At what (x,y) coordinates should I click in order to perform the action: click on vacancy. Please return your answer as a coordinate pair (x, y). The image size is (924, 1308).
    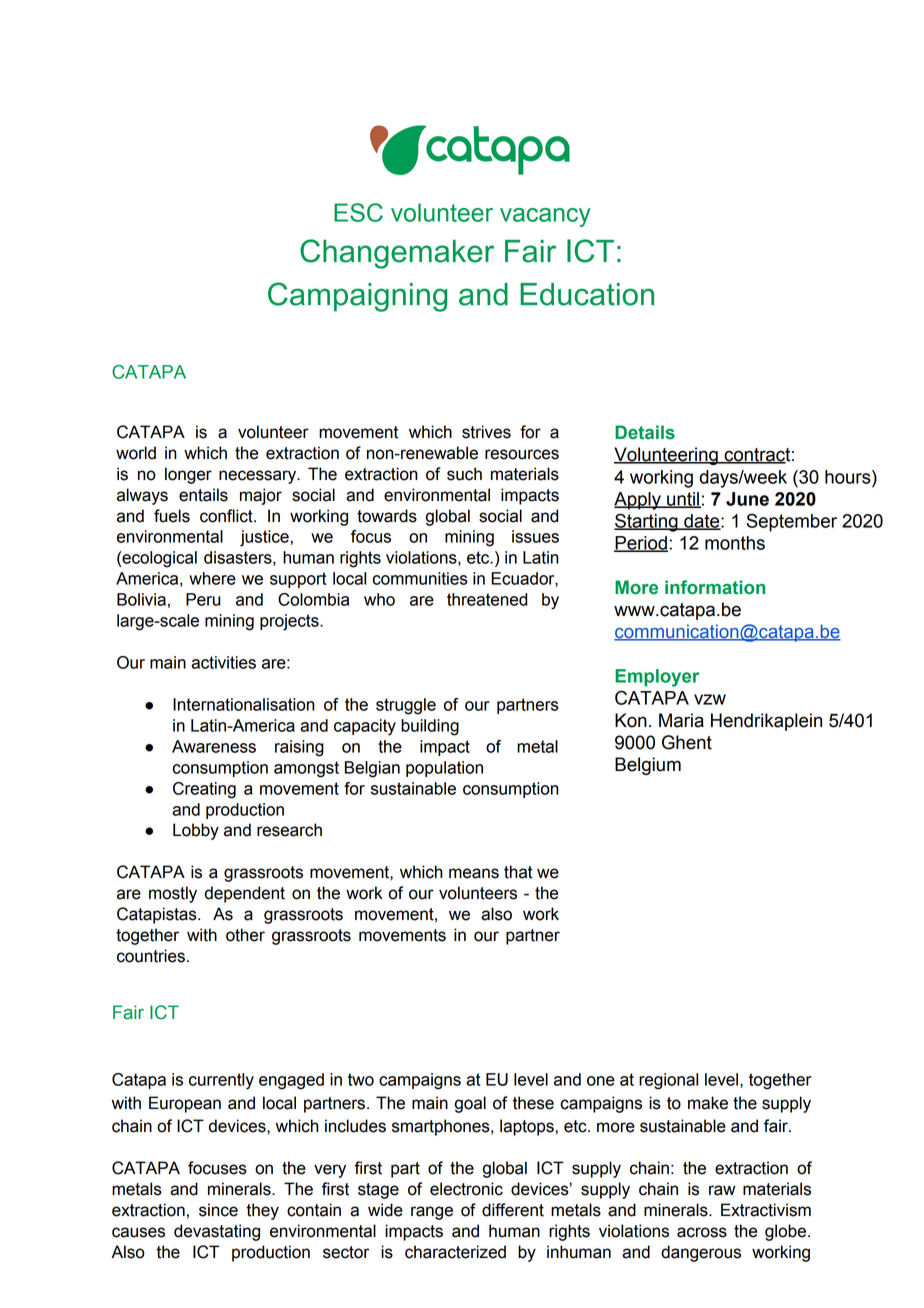
    Looking at the image, I should click on (545, 217).
